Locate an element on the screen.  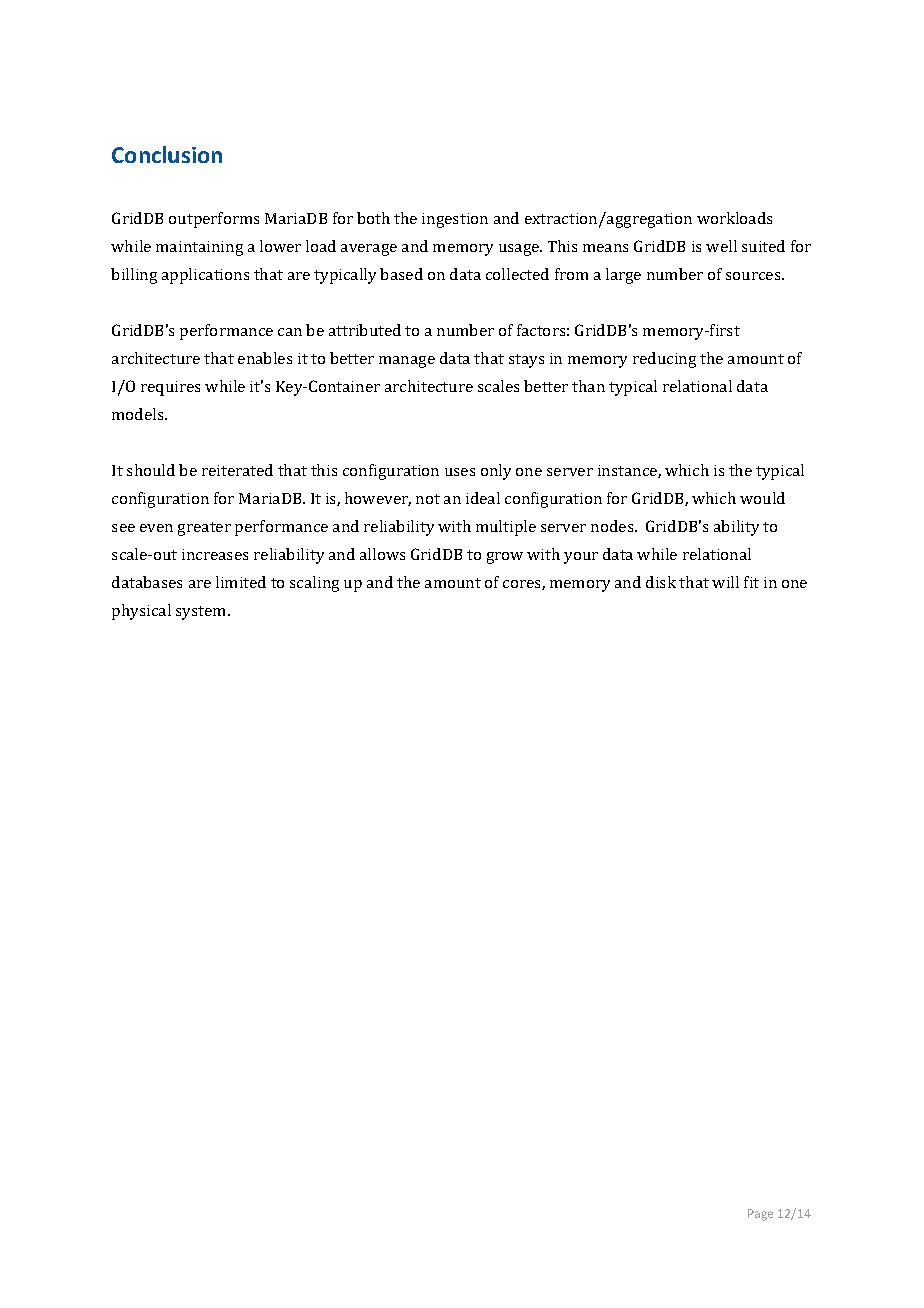
outperforms is located at coordinates (214, 220).
